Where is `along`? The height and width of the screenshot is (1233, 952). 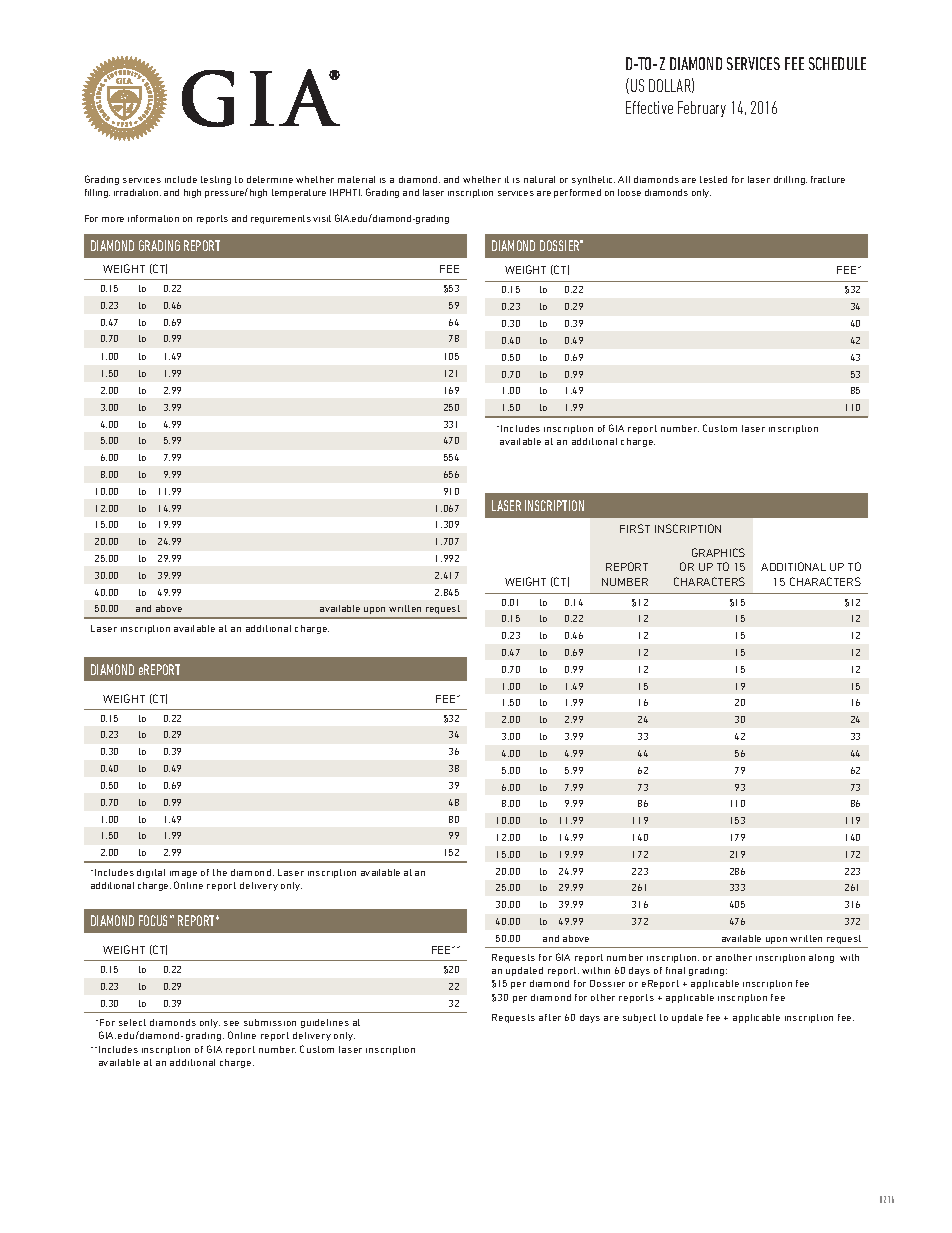
along is located at coordinates (821, 958).
